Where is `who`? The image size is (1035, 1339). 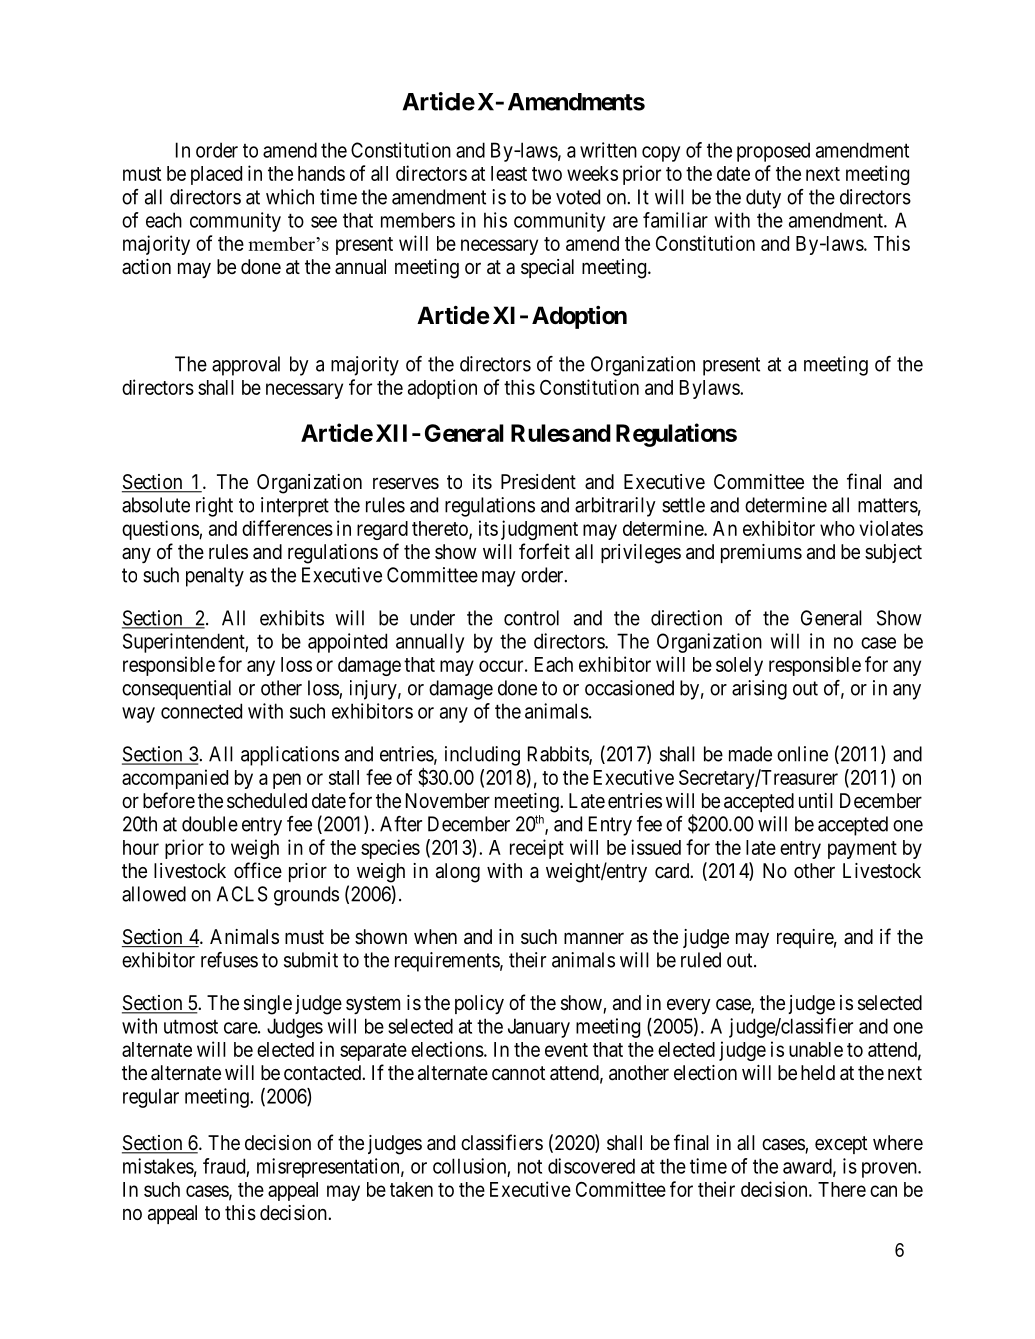 who is located at coordinates (837, 528).
